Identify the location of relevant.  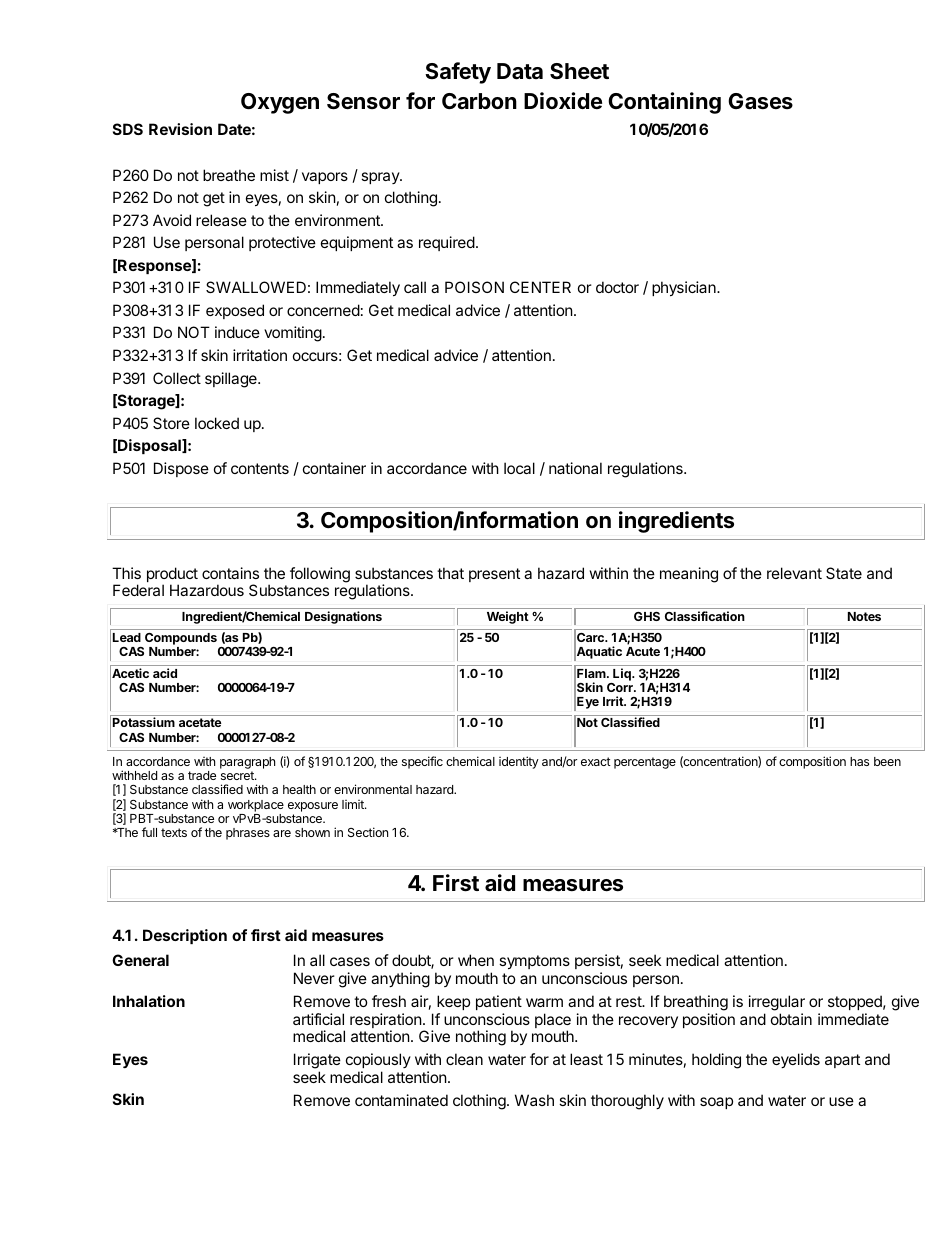
(794, 573).
